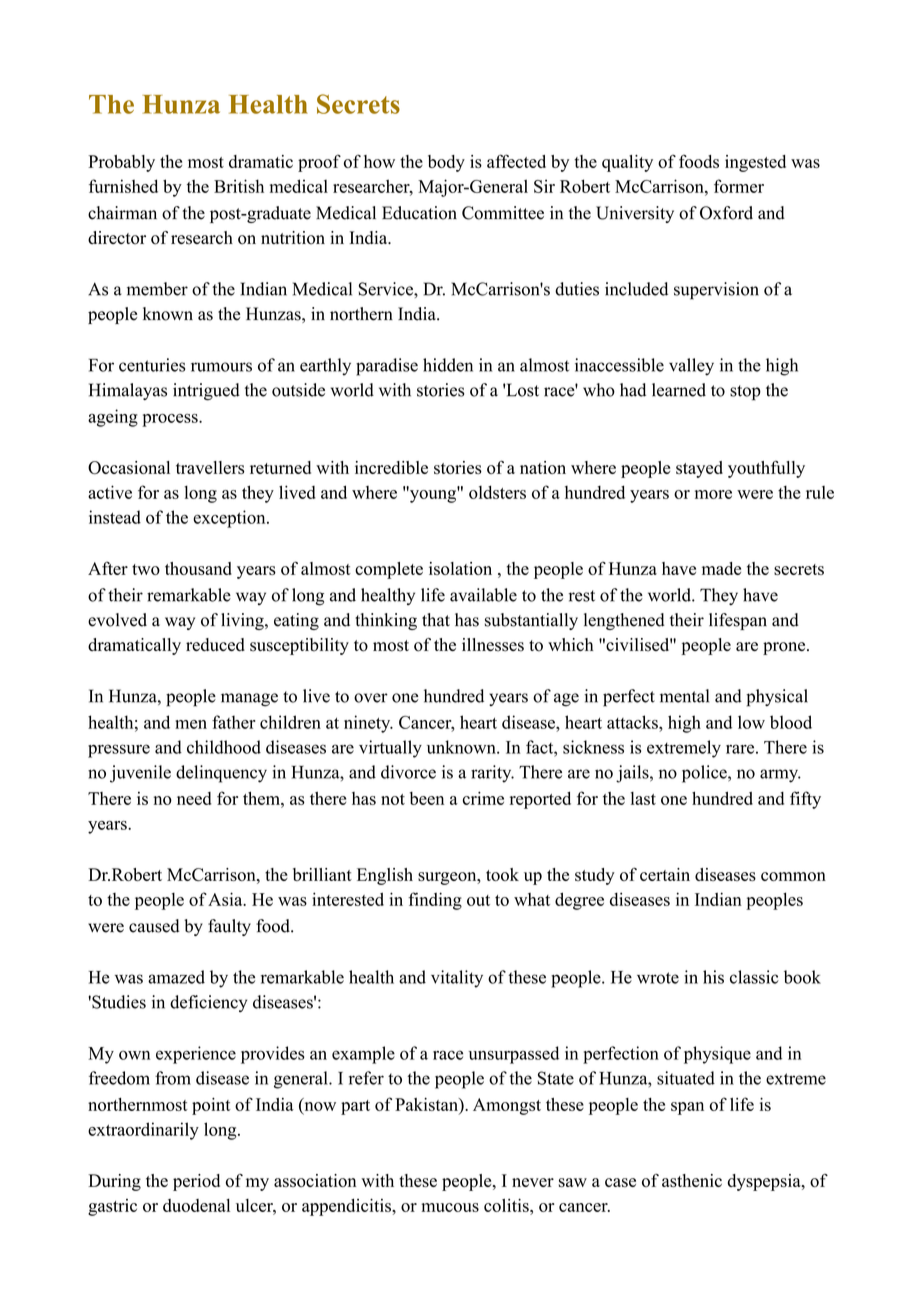 This screenshot has height=1308, width=924. What do you see at coordinates (446, 163) in the screenshot?
I see `body` at bounding box center [446, 163].
